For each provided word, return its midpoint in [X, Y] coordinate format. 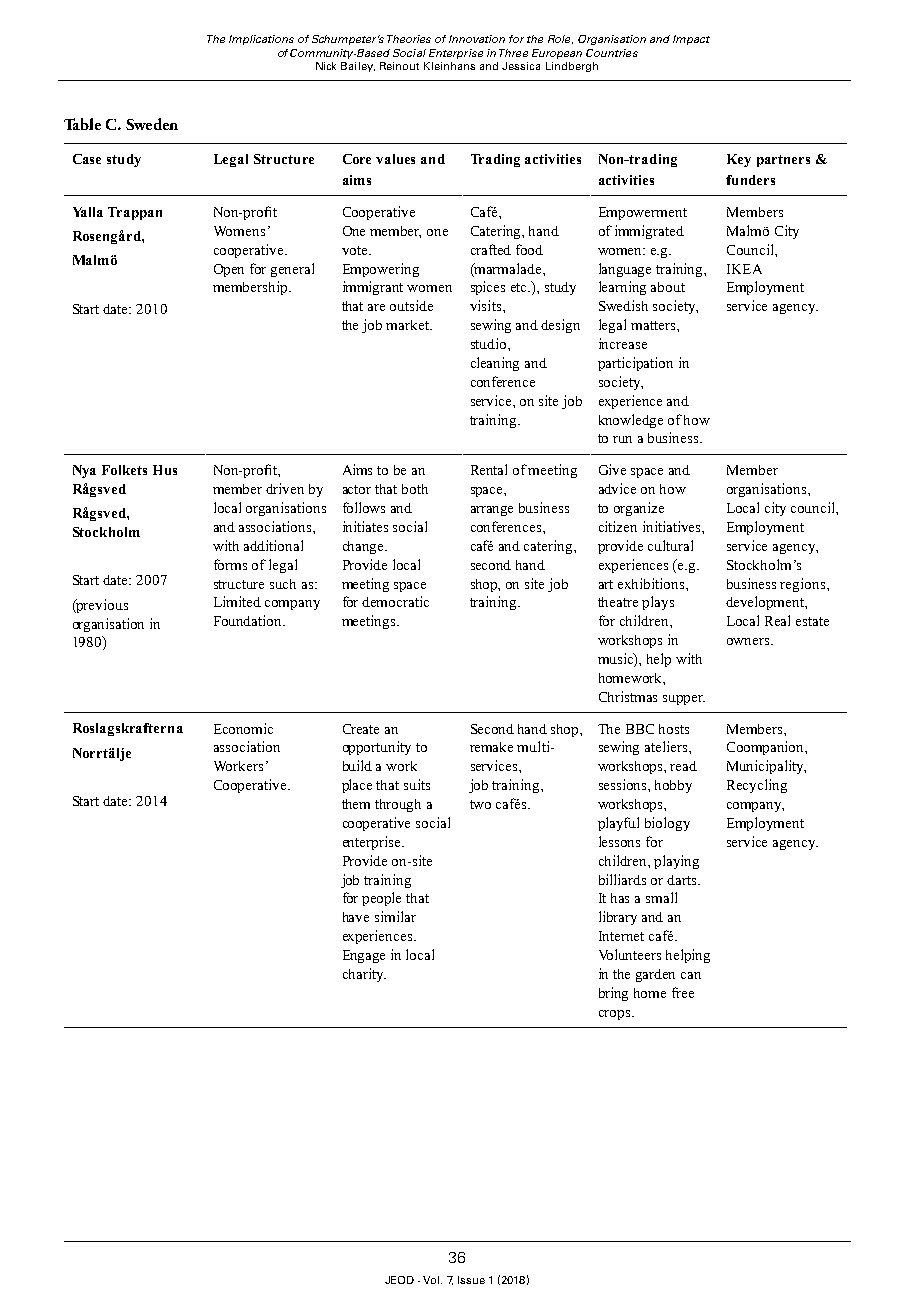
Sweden [152, 124]
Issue [471, 1280]
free [683, 992]
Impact [691, 40]
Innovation [477, 39]
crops [616, 1015]
